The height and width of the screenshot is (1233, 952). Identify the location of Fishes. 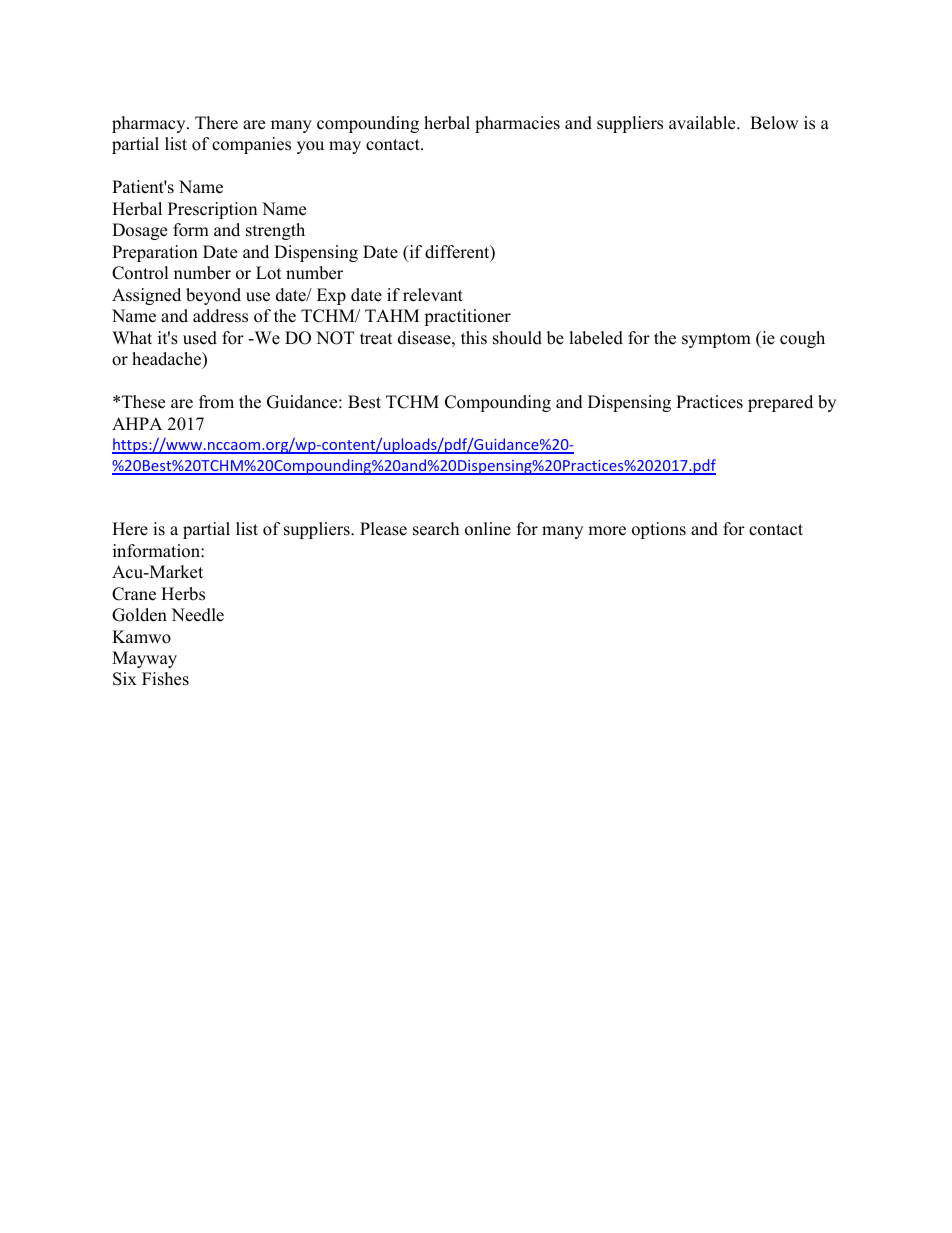
(165, 679).
